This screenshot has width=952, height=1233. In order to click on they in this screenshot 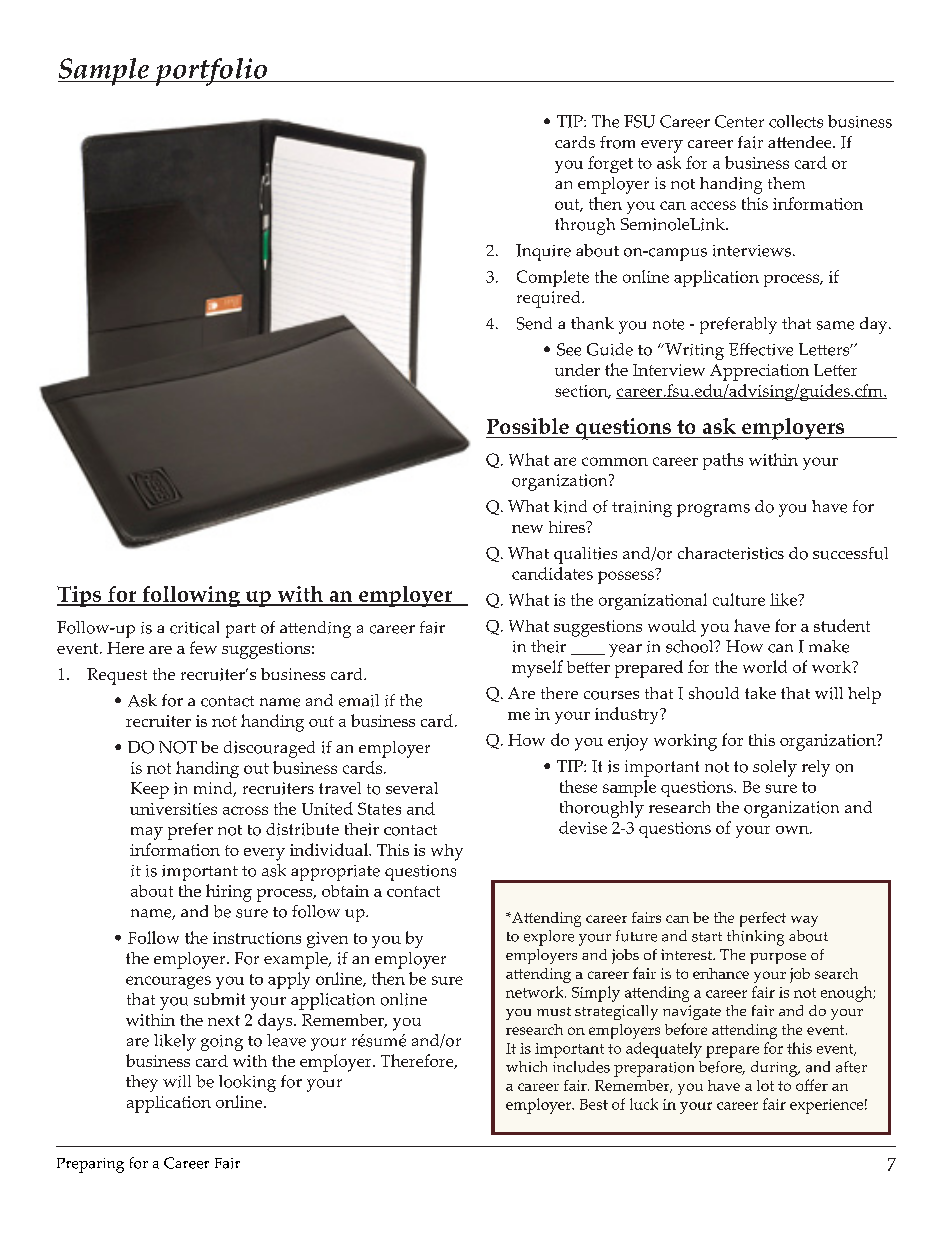, I will do `click(142, 1083)`.
